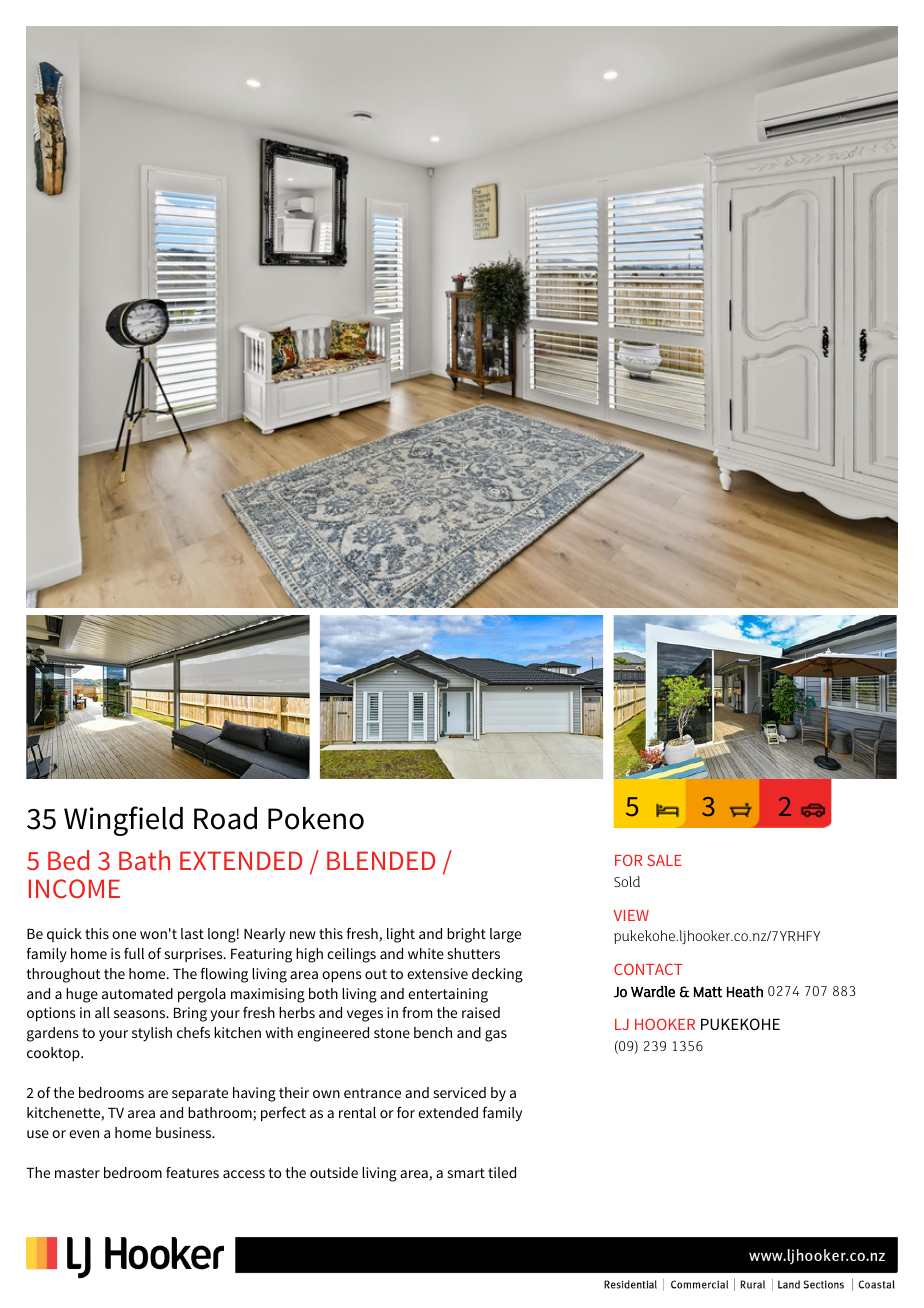 The width and height of the screenshot is (924, 1308). Describe the element at coordinates (381, 860) in the screenshot. I see `BLENDED` at that location.
